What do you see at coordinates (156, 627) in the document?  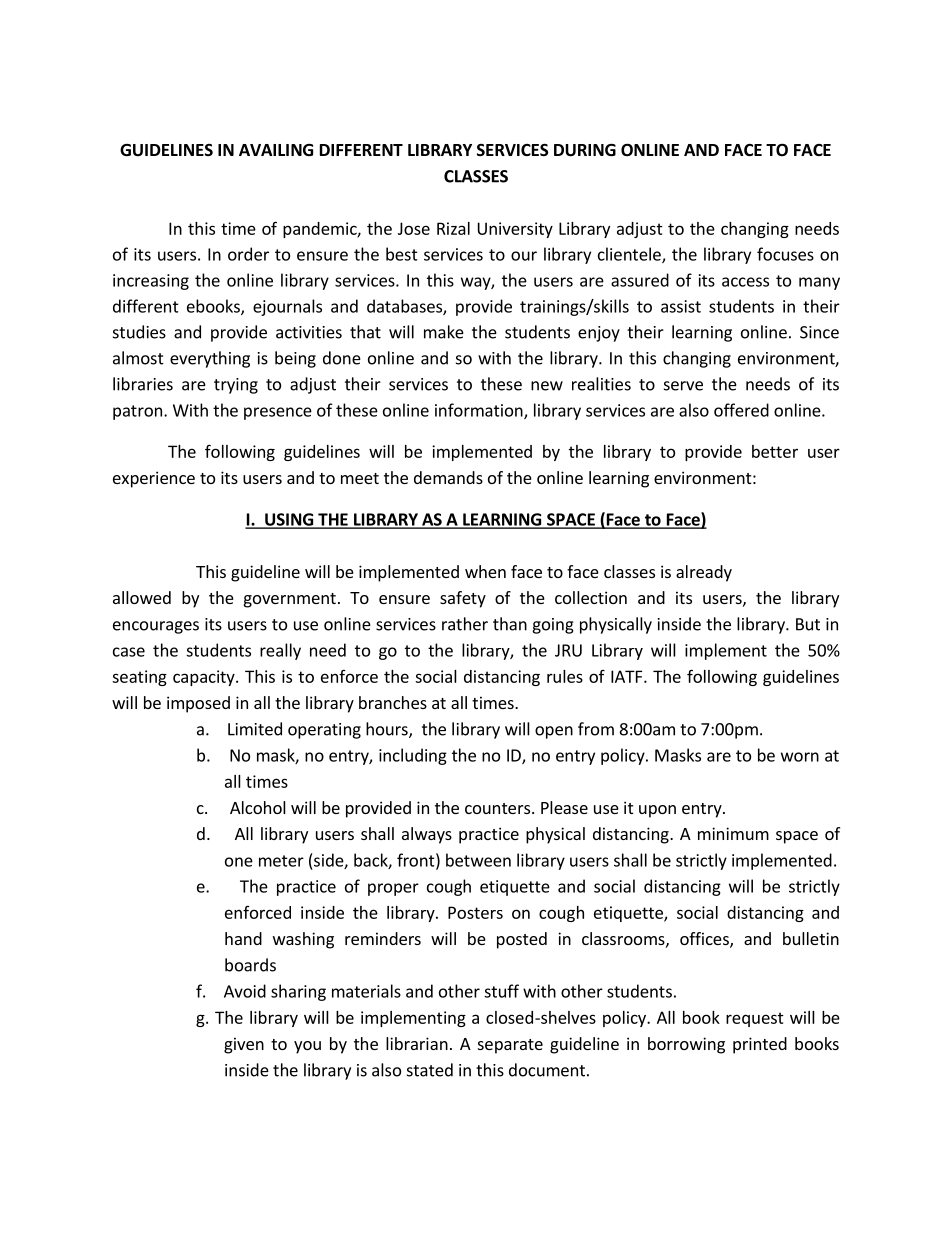 I see `encourages` at bounding box center [156, 627].
